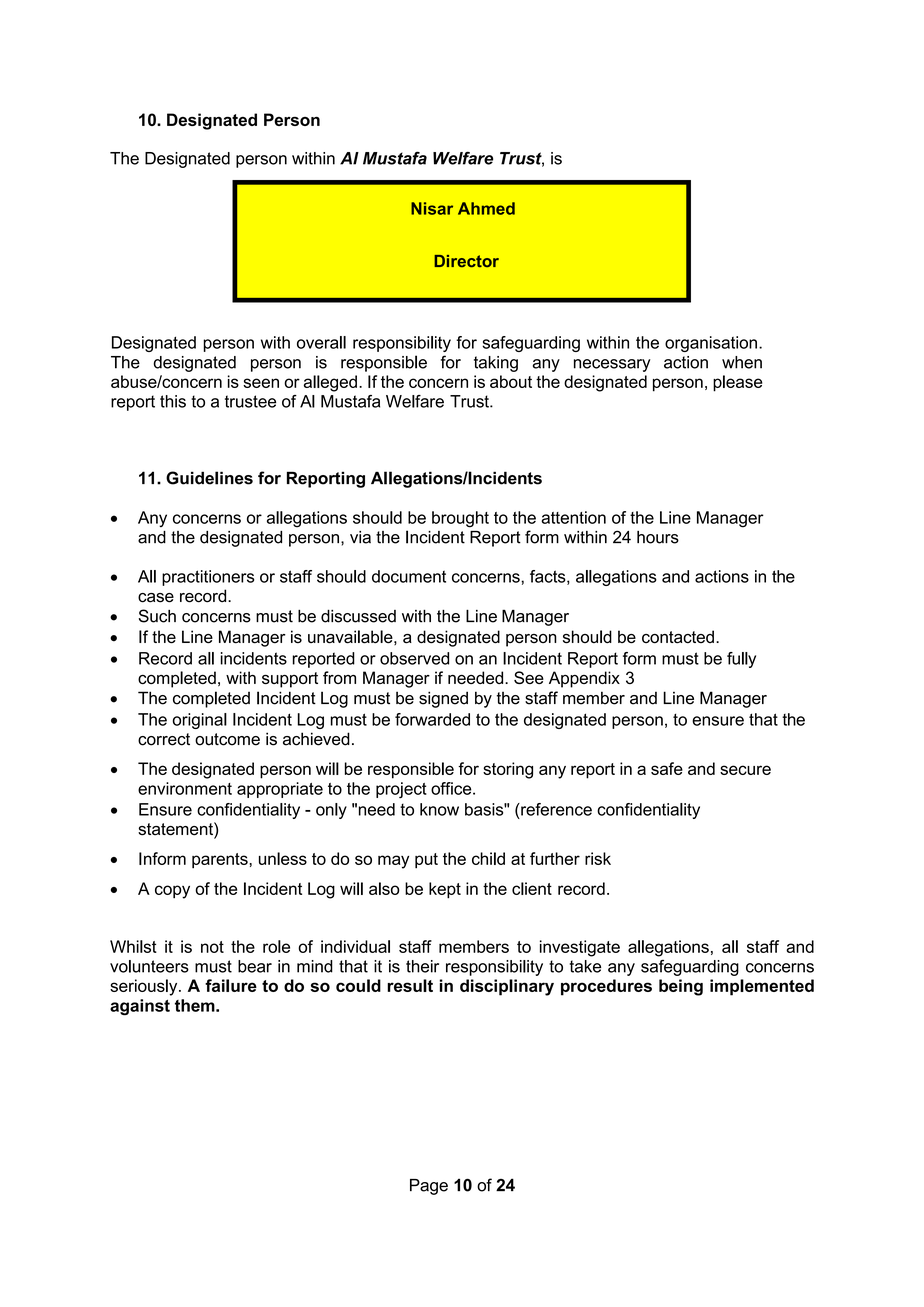  Describe the element at coordinates (200, 721) in the image. I see `original` at that location.
